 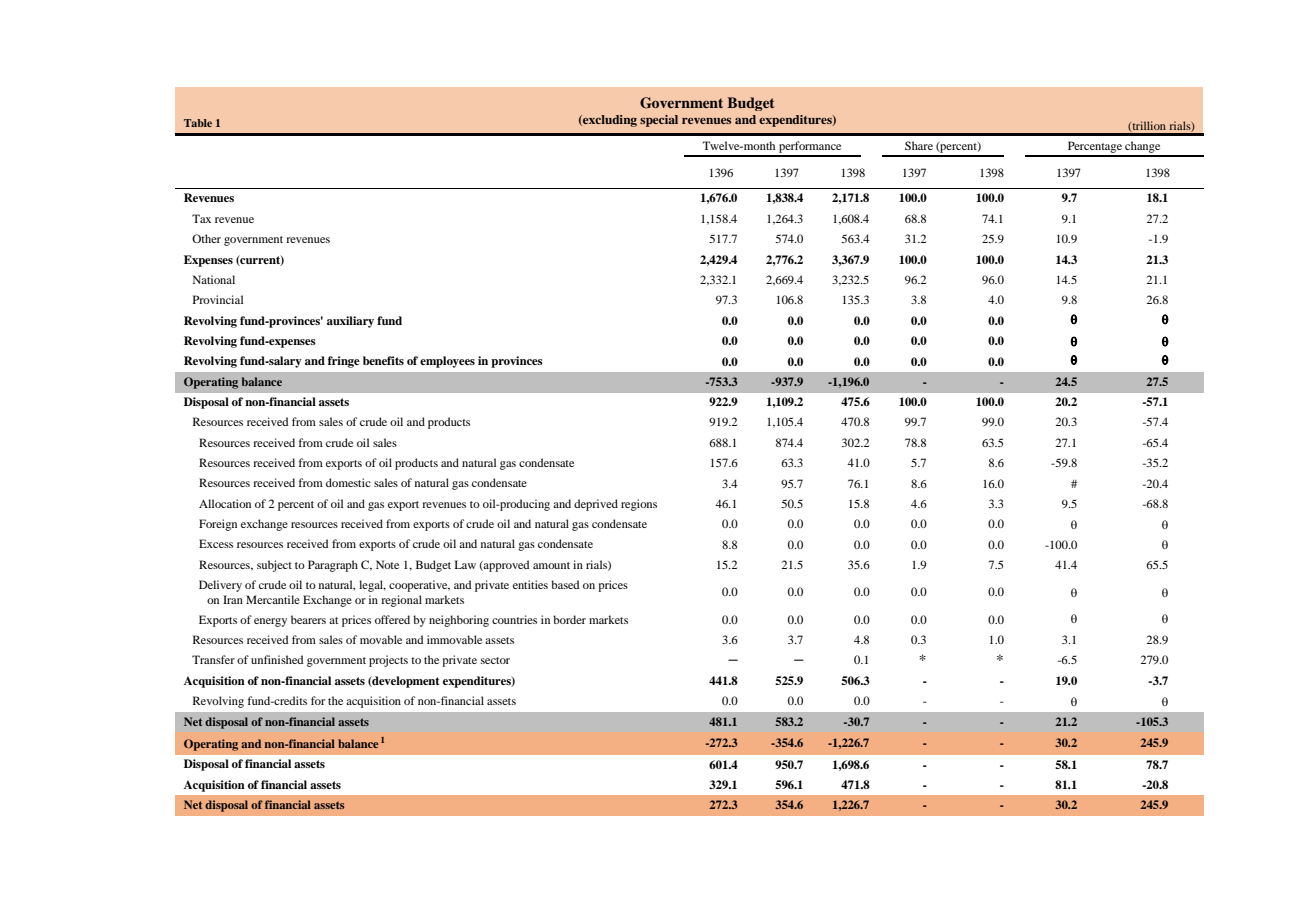 I want to click on unfinished, so click(x=277, y=659).
